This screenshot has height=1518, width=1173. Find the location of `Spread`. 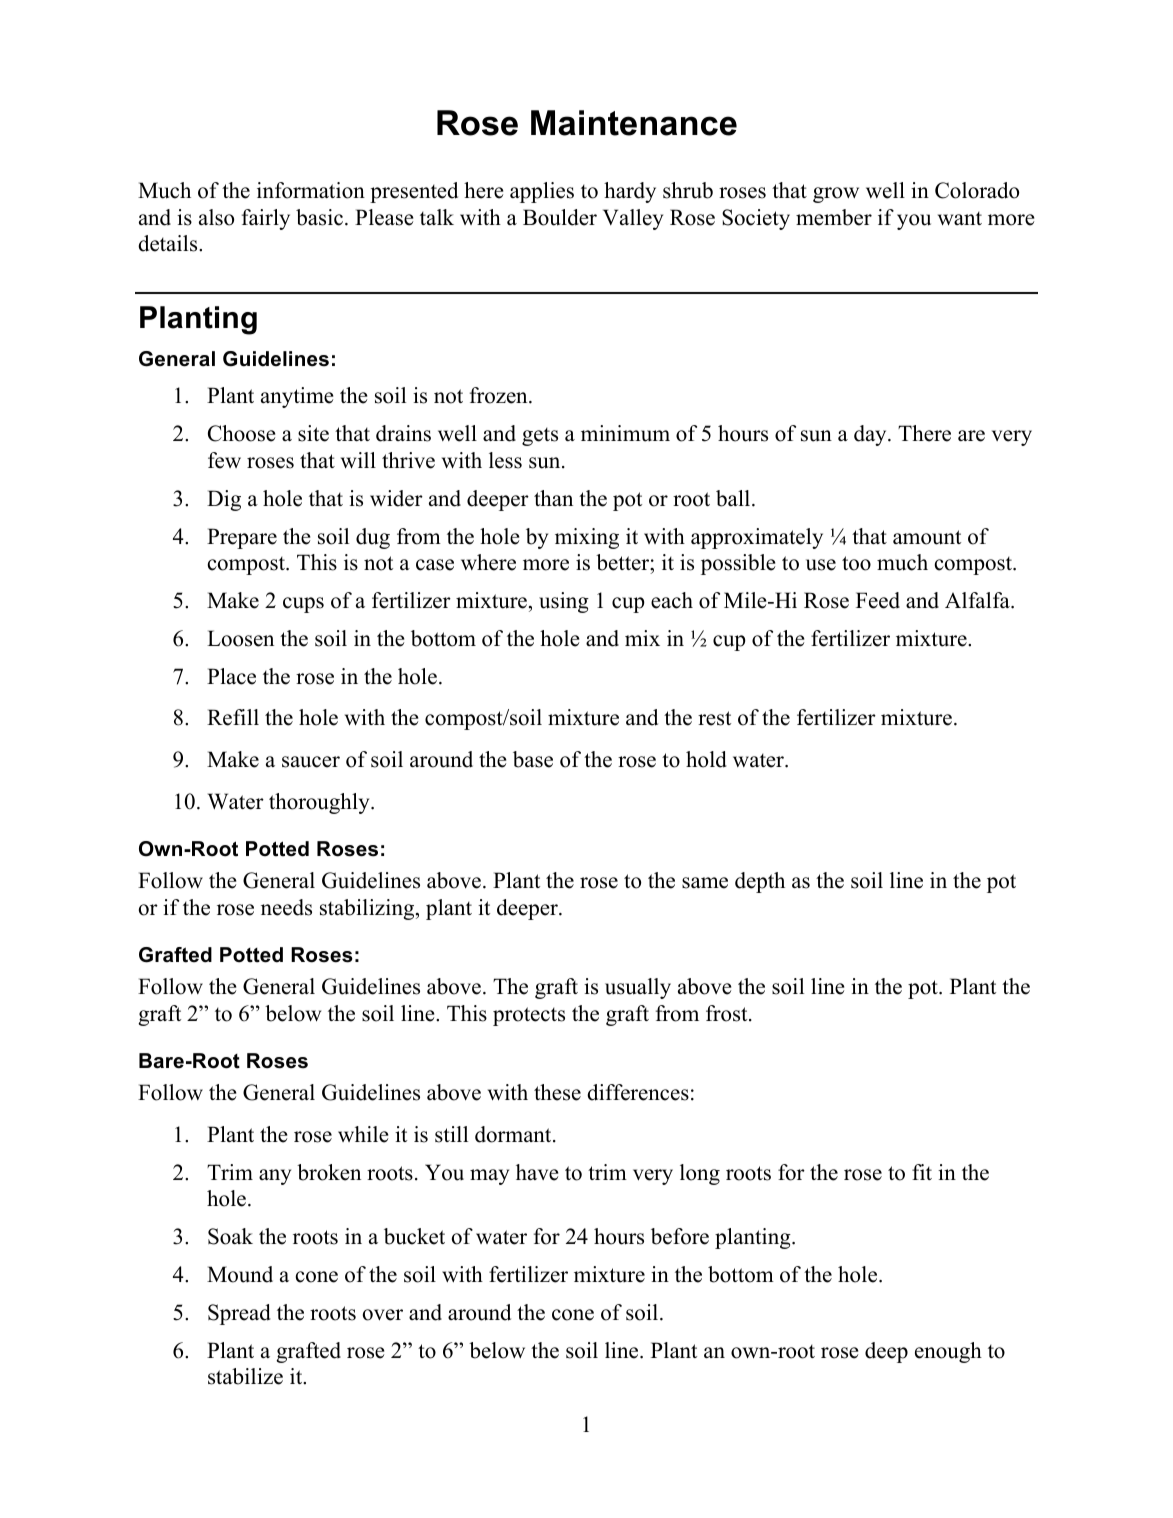

Spread is located at coordinates (239, 1314).
